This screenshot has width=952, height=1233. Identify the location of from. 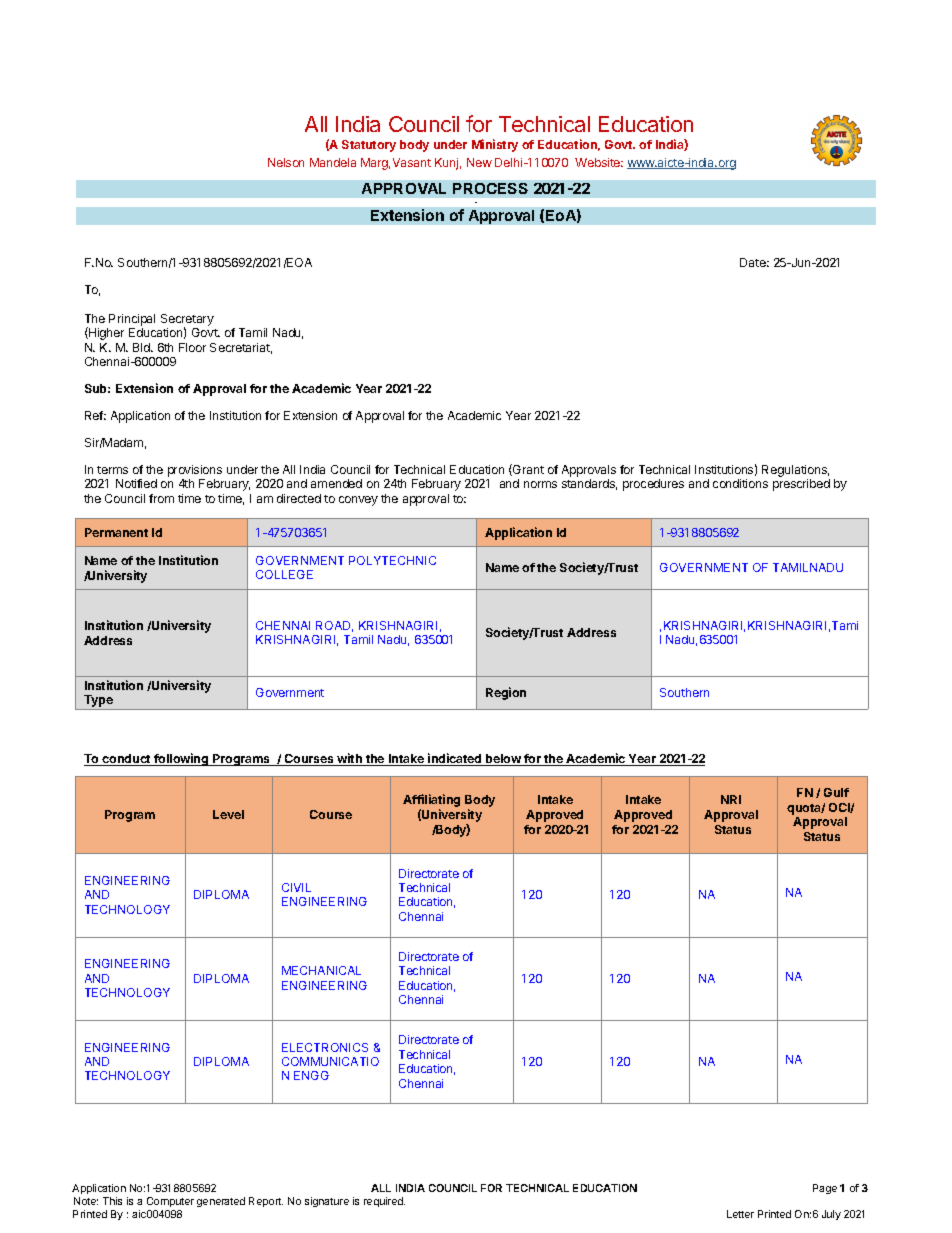
(161, 498).
